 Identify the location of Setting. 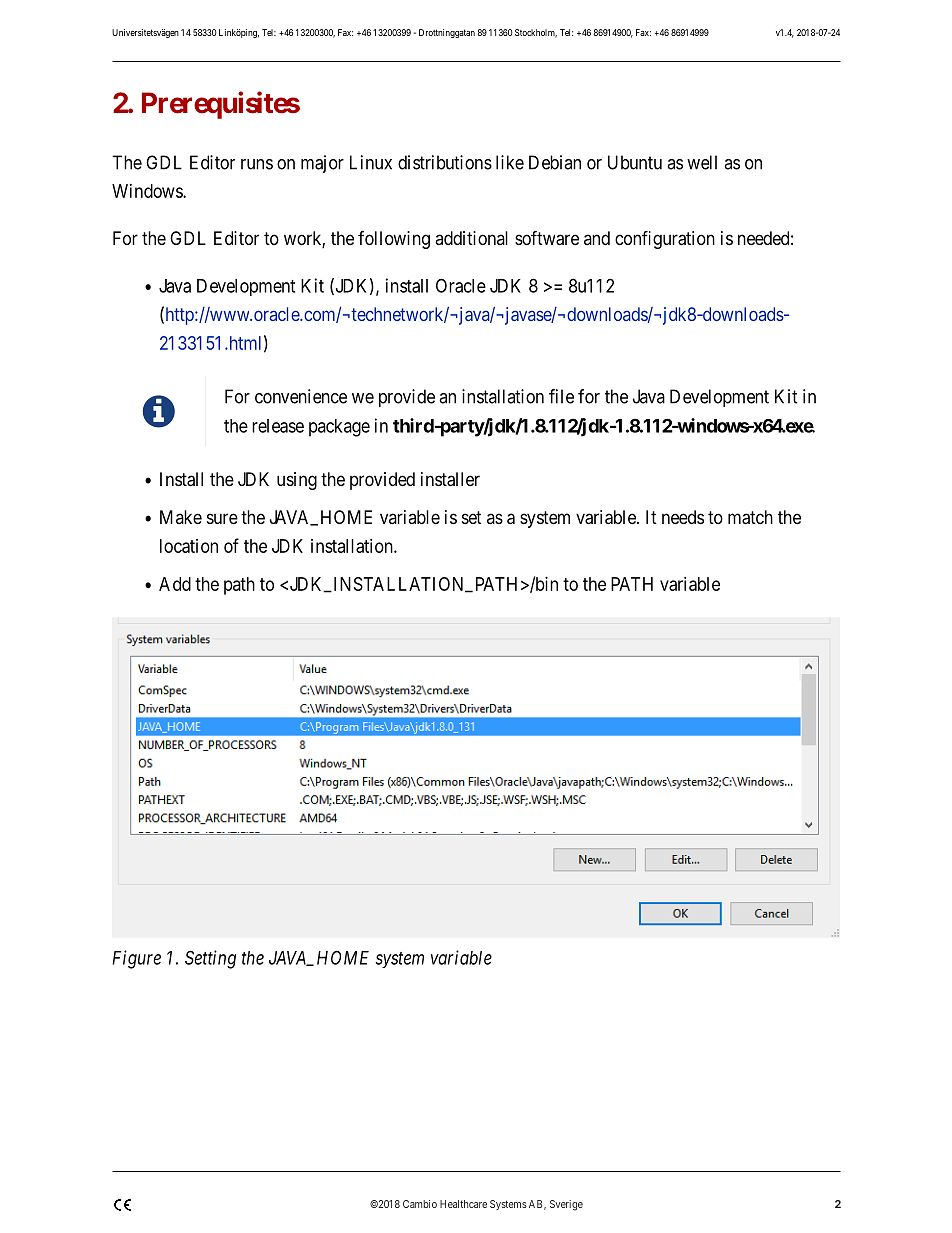
(210, 959).
